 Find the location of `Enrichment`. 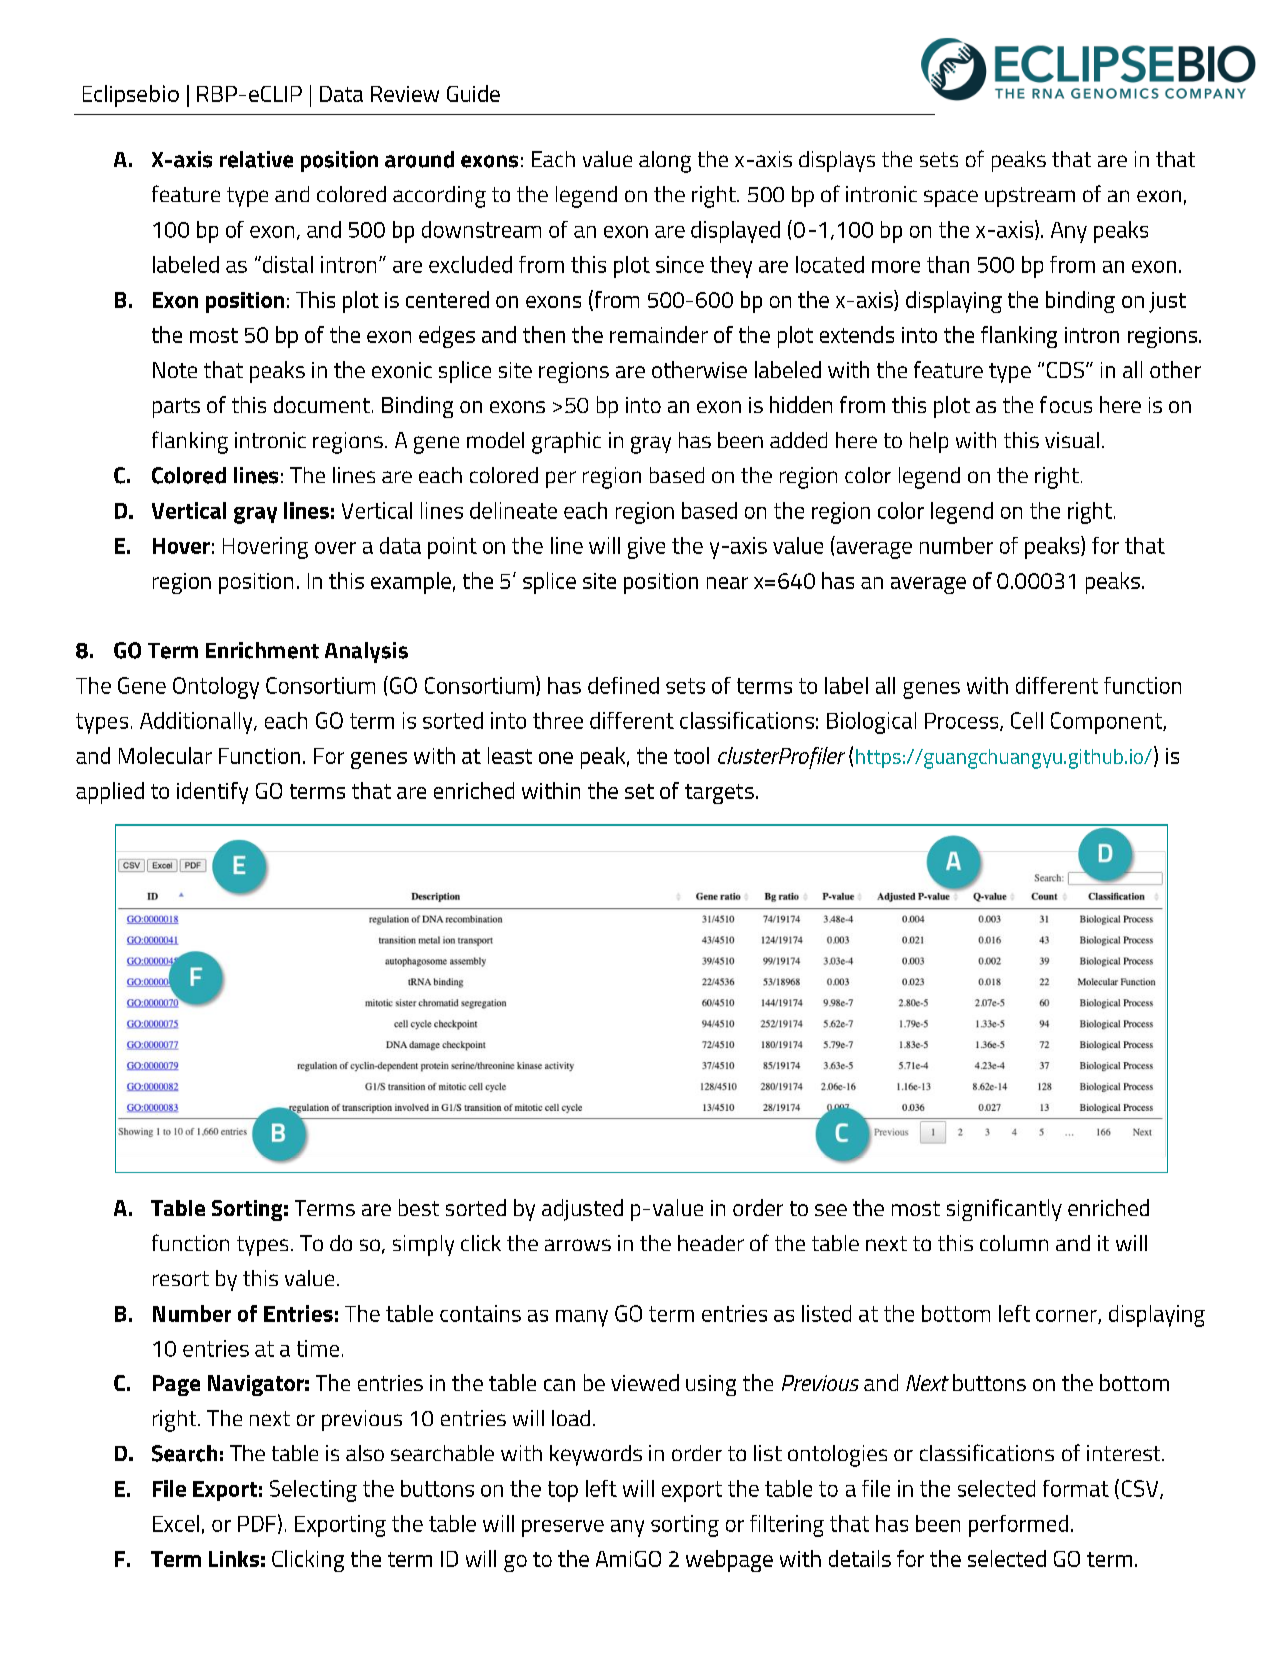

Enrichment is located at coordinates (262, 650).
